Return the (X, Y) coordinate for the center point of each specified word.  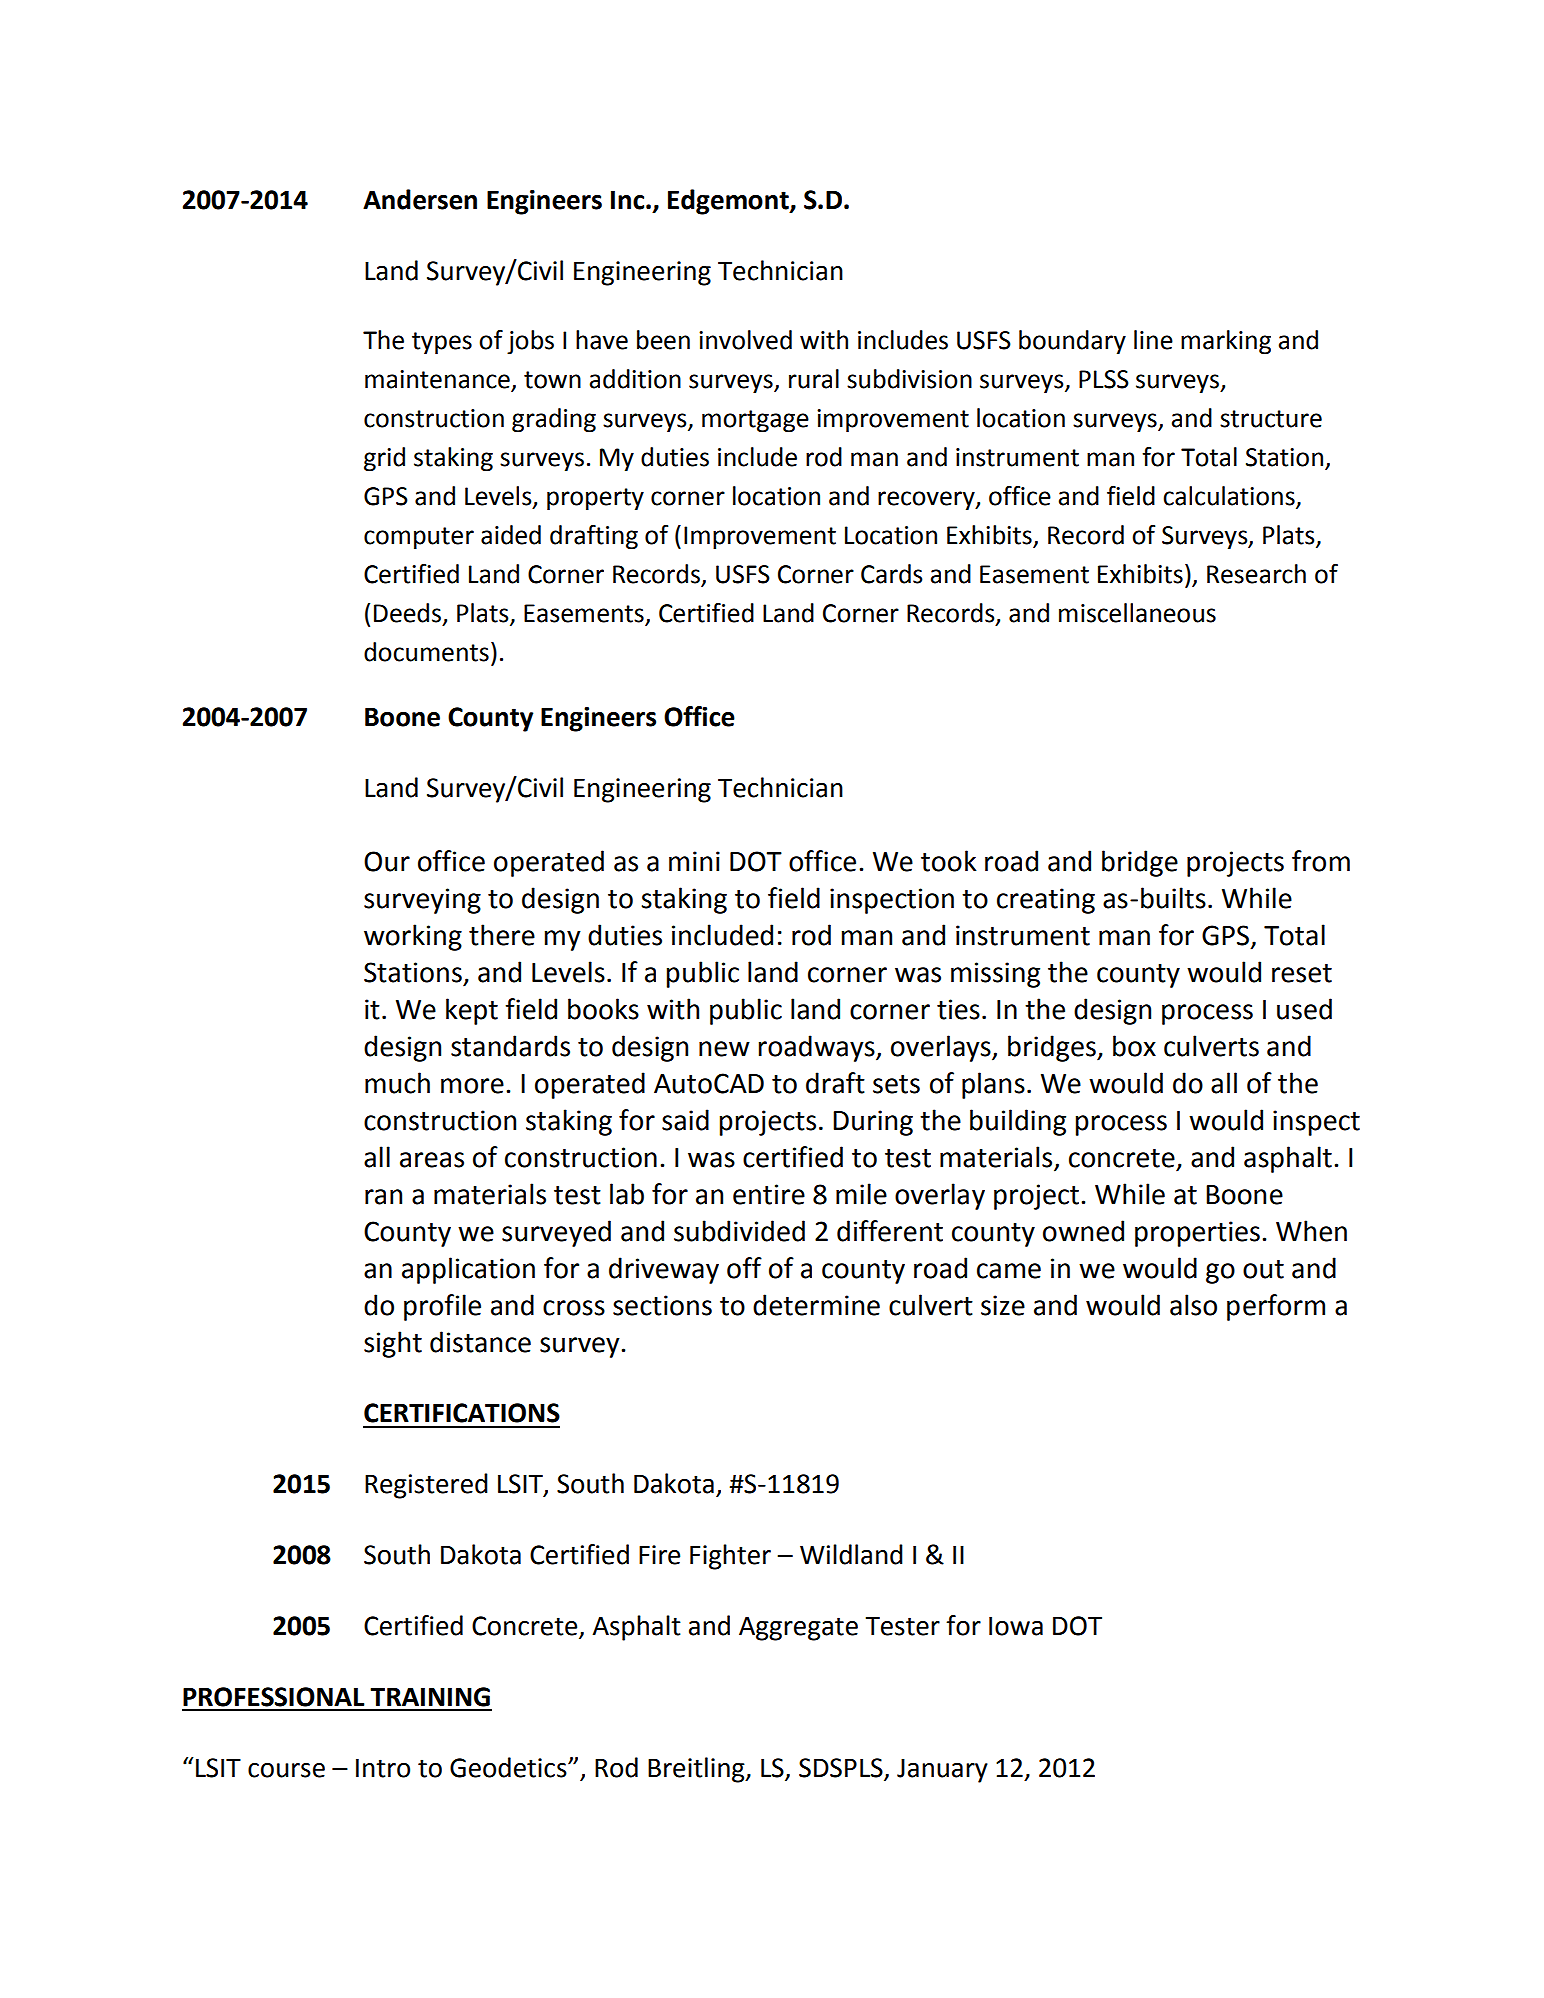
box (1134, 1046)
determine (816, 1305)
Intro (383, 1768)
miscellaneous (1137, 613)
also (1193, 1305)
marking (1226, 342)
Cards (892, 574)
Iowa (1016, 1626)
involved (745, 340)
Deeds (407, 613)
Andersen (420, 199)
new (724, 1049)
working (413, 937)
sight (393, 1344)
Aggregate (798, 1629)
